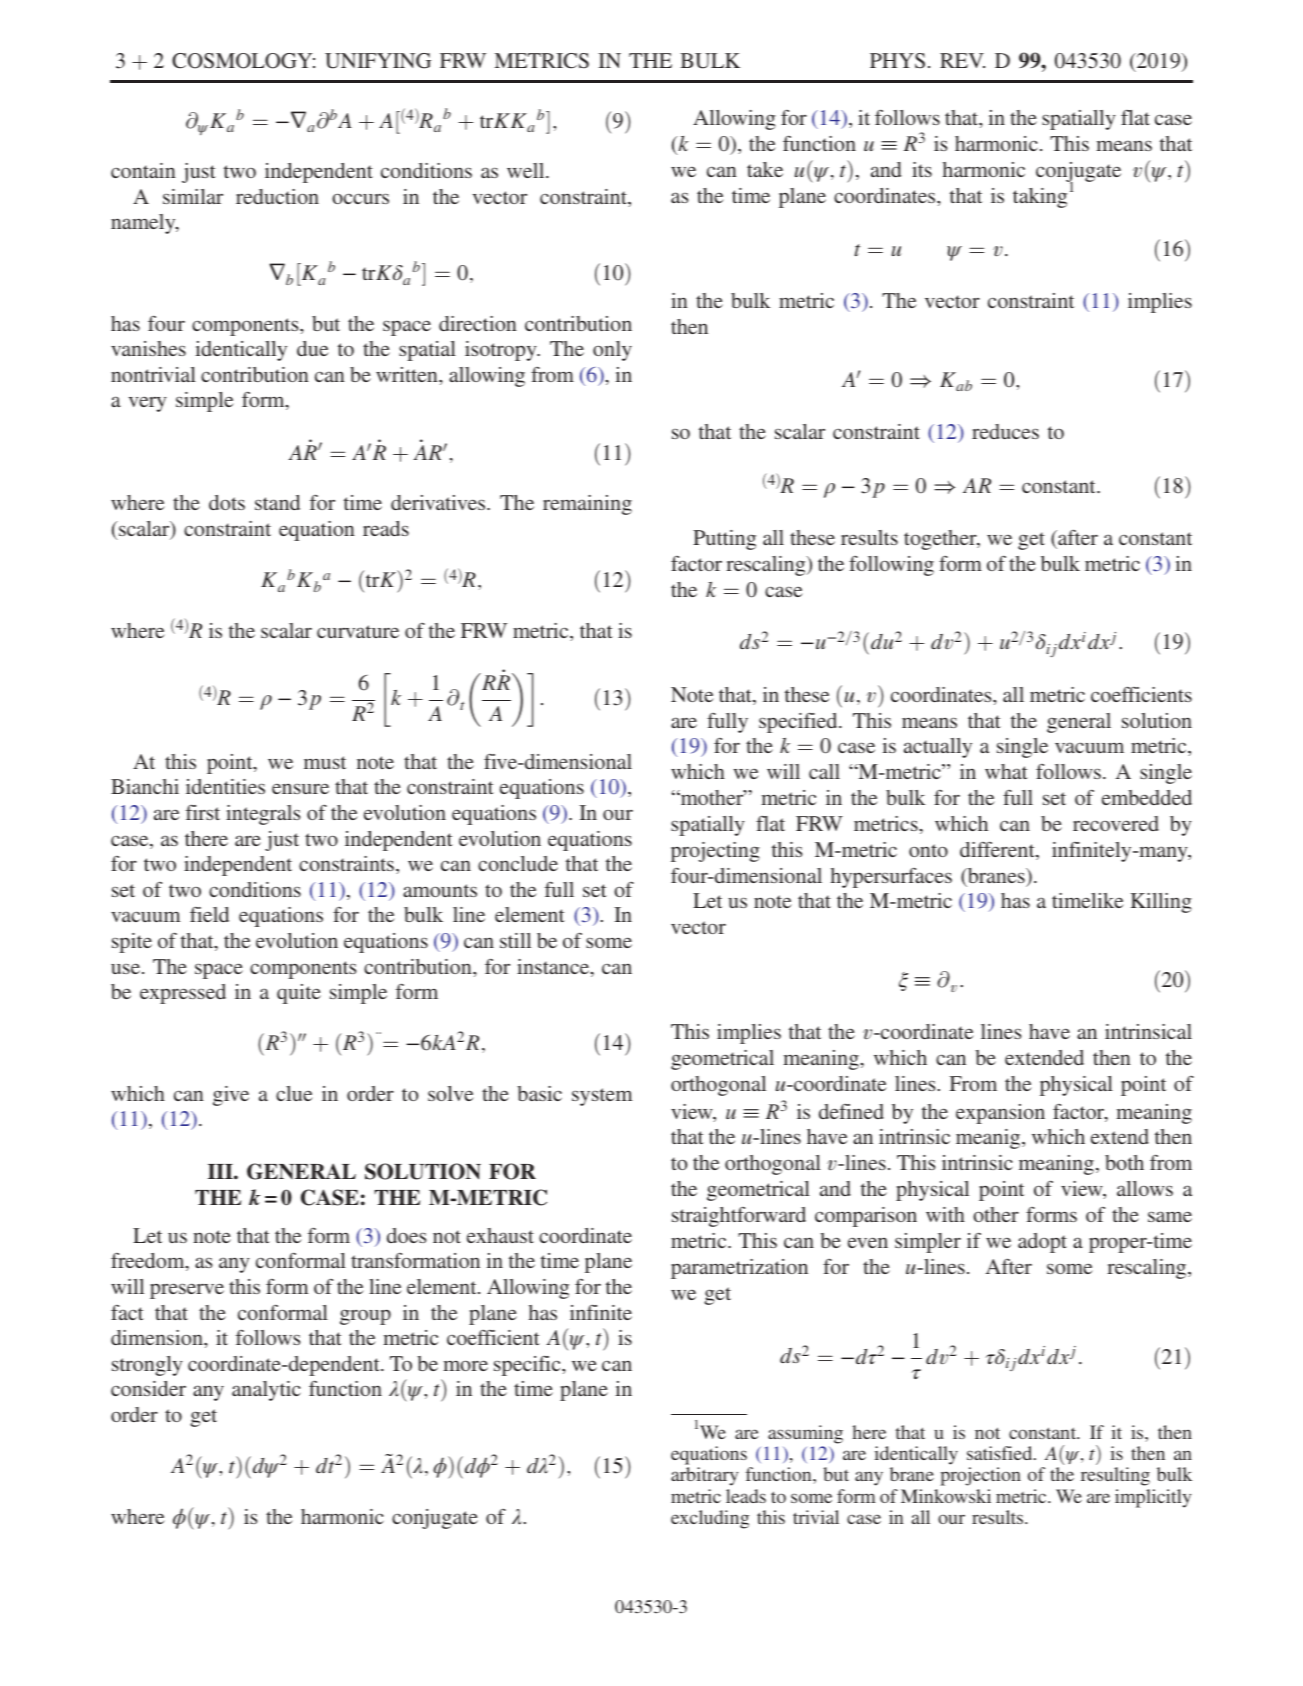 The image size is (1303, 1686). I want to click on reduction, so click(277, 196).
